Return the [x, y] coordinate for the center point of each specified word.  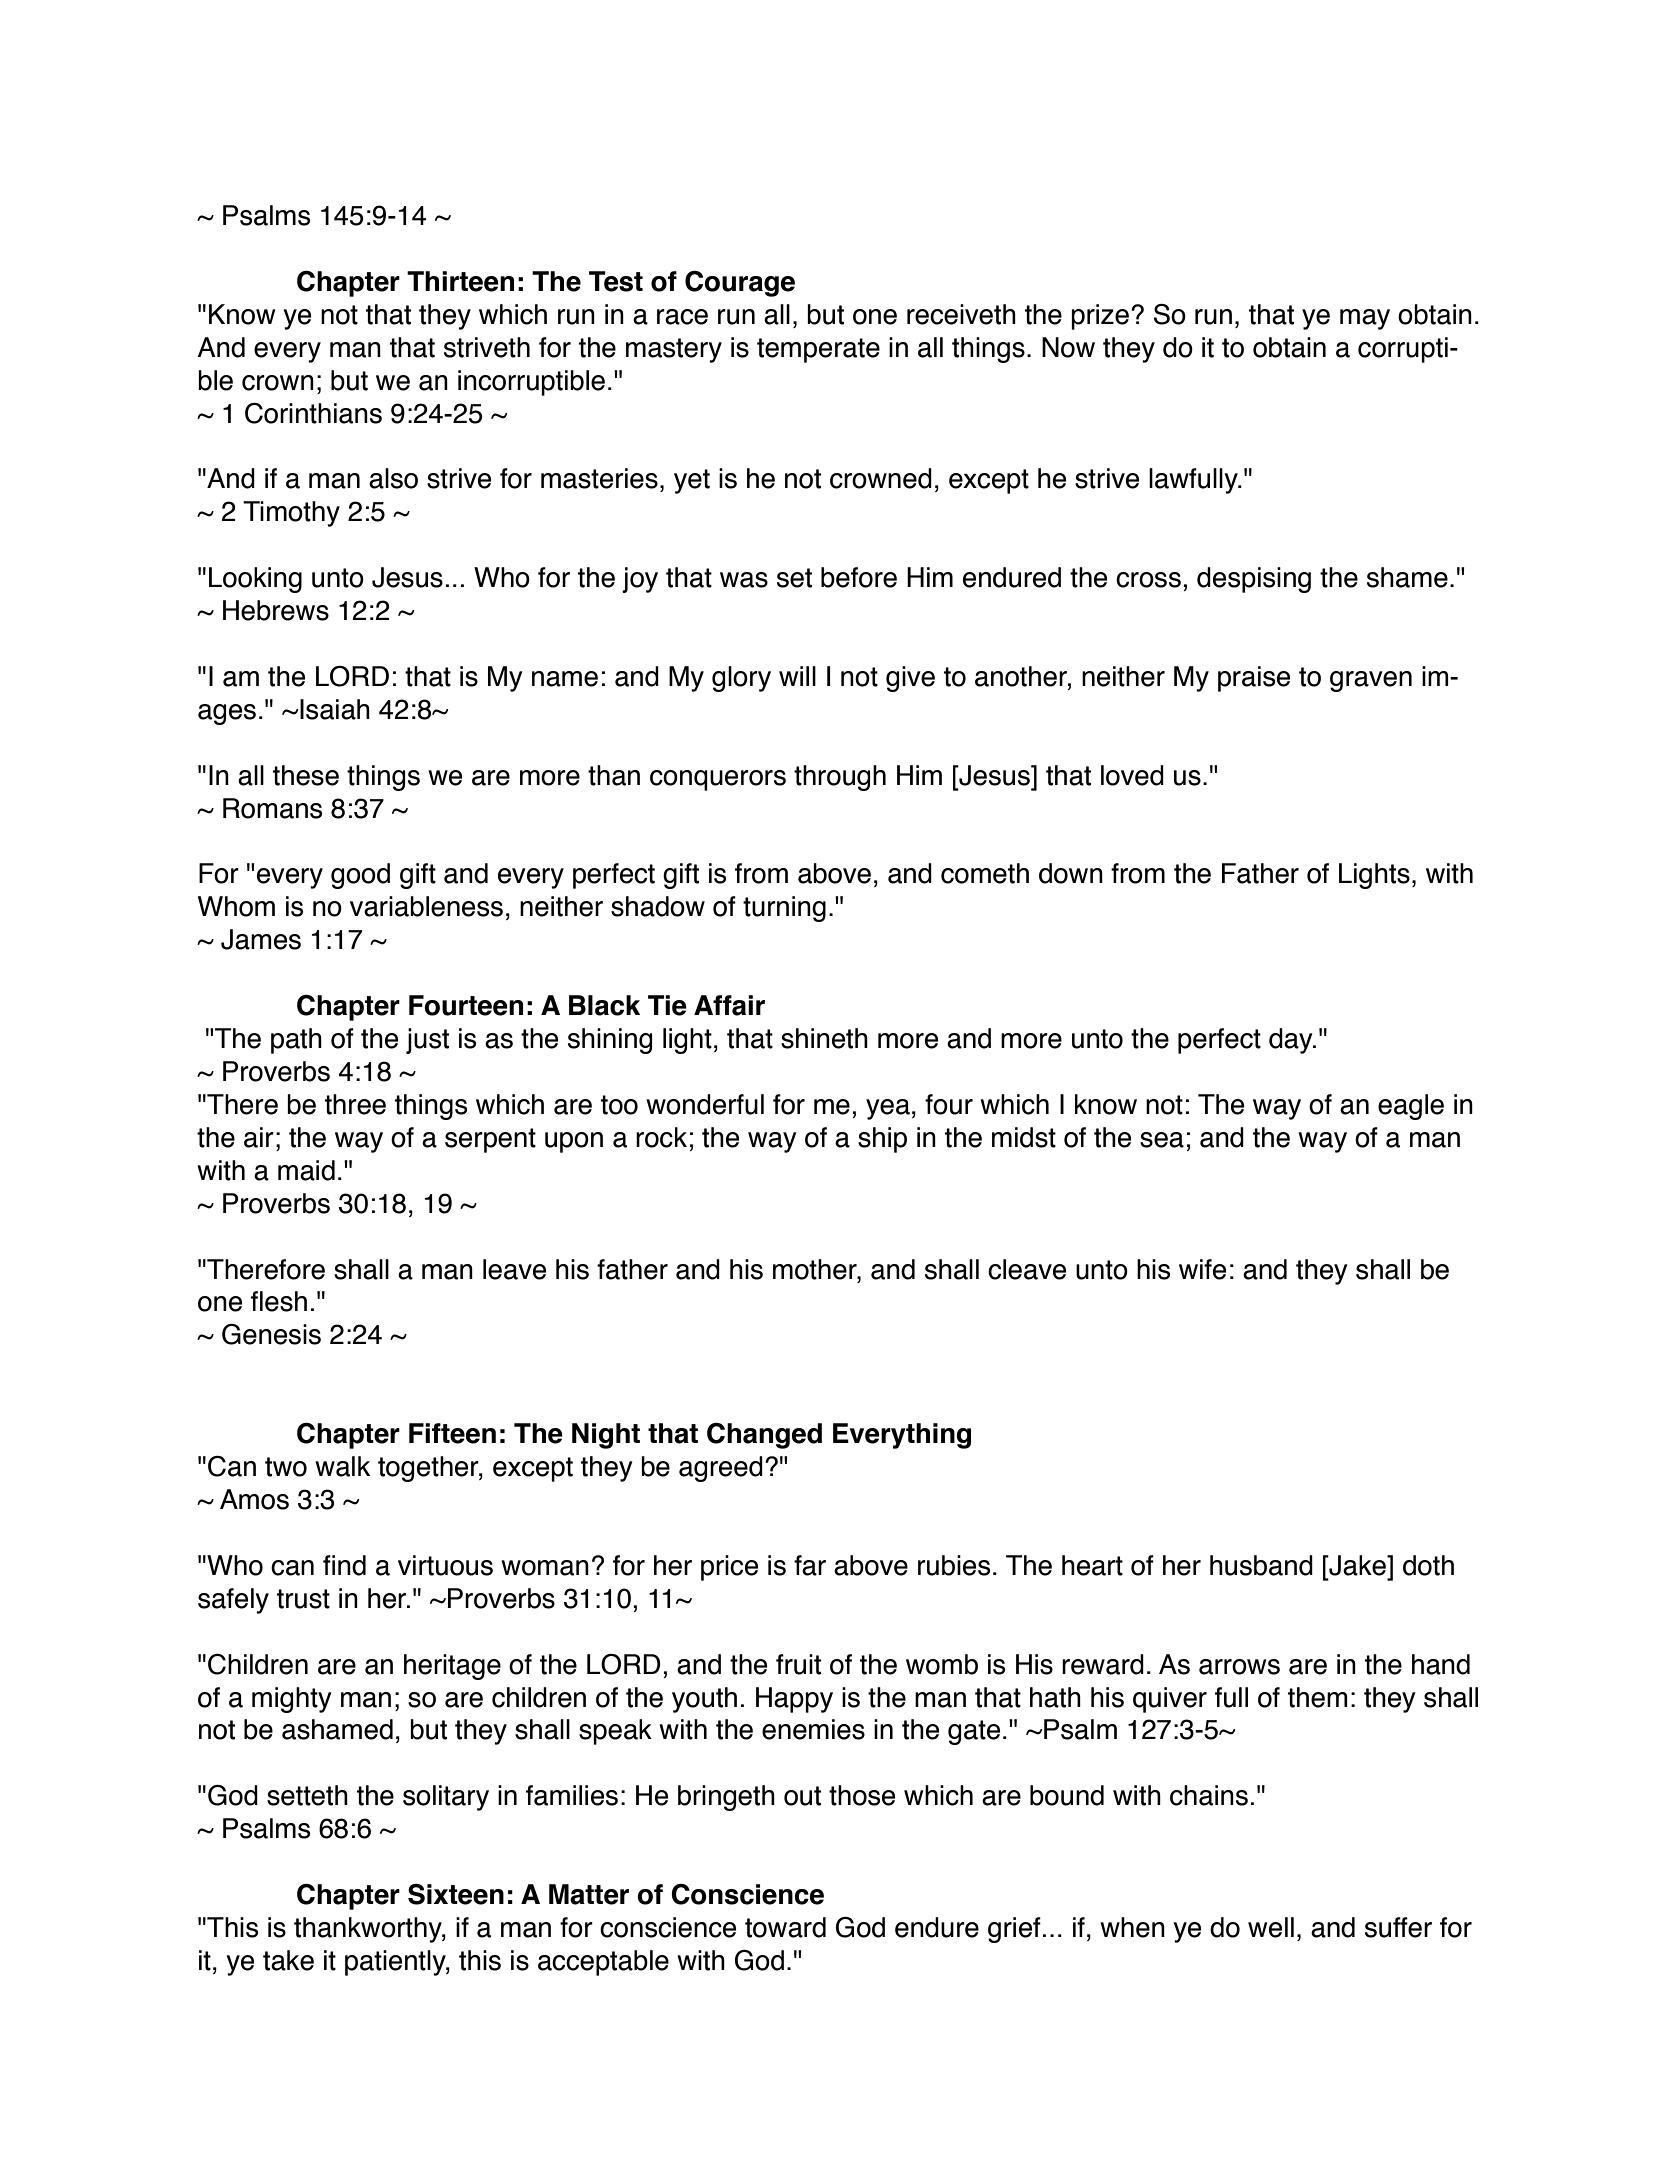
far [810, 1565]
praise [1254, 679]
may [1365, 319]
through [840, 778]
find [344, 1565]
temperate [818, 350]
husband [1261, 1565]
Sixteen [456, 1894]
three [355, 1104]
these [306, 775]
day [1292, 1041]
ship [882, 1140]
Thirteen [460, 281]
